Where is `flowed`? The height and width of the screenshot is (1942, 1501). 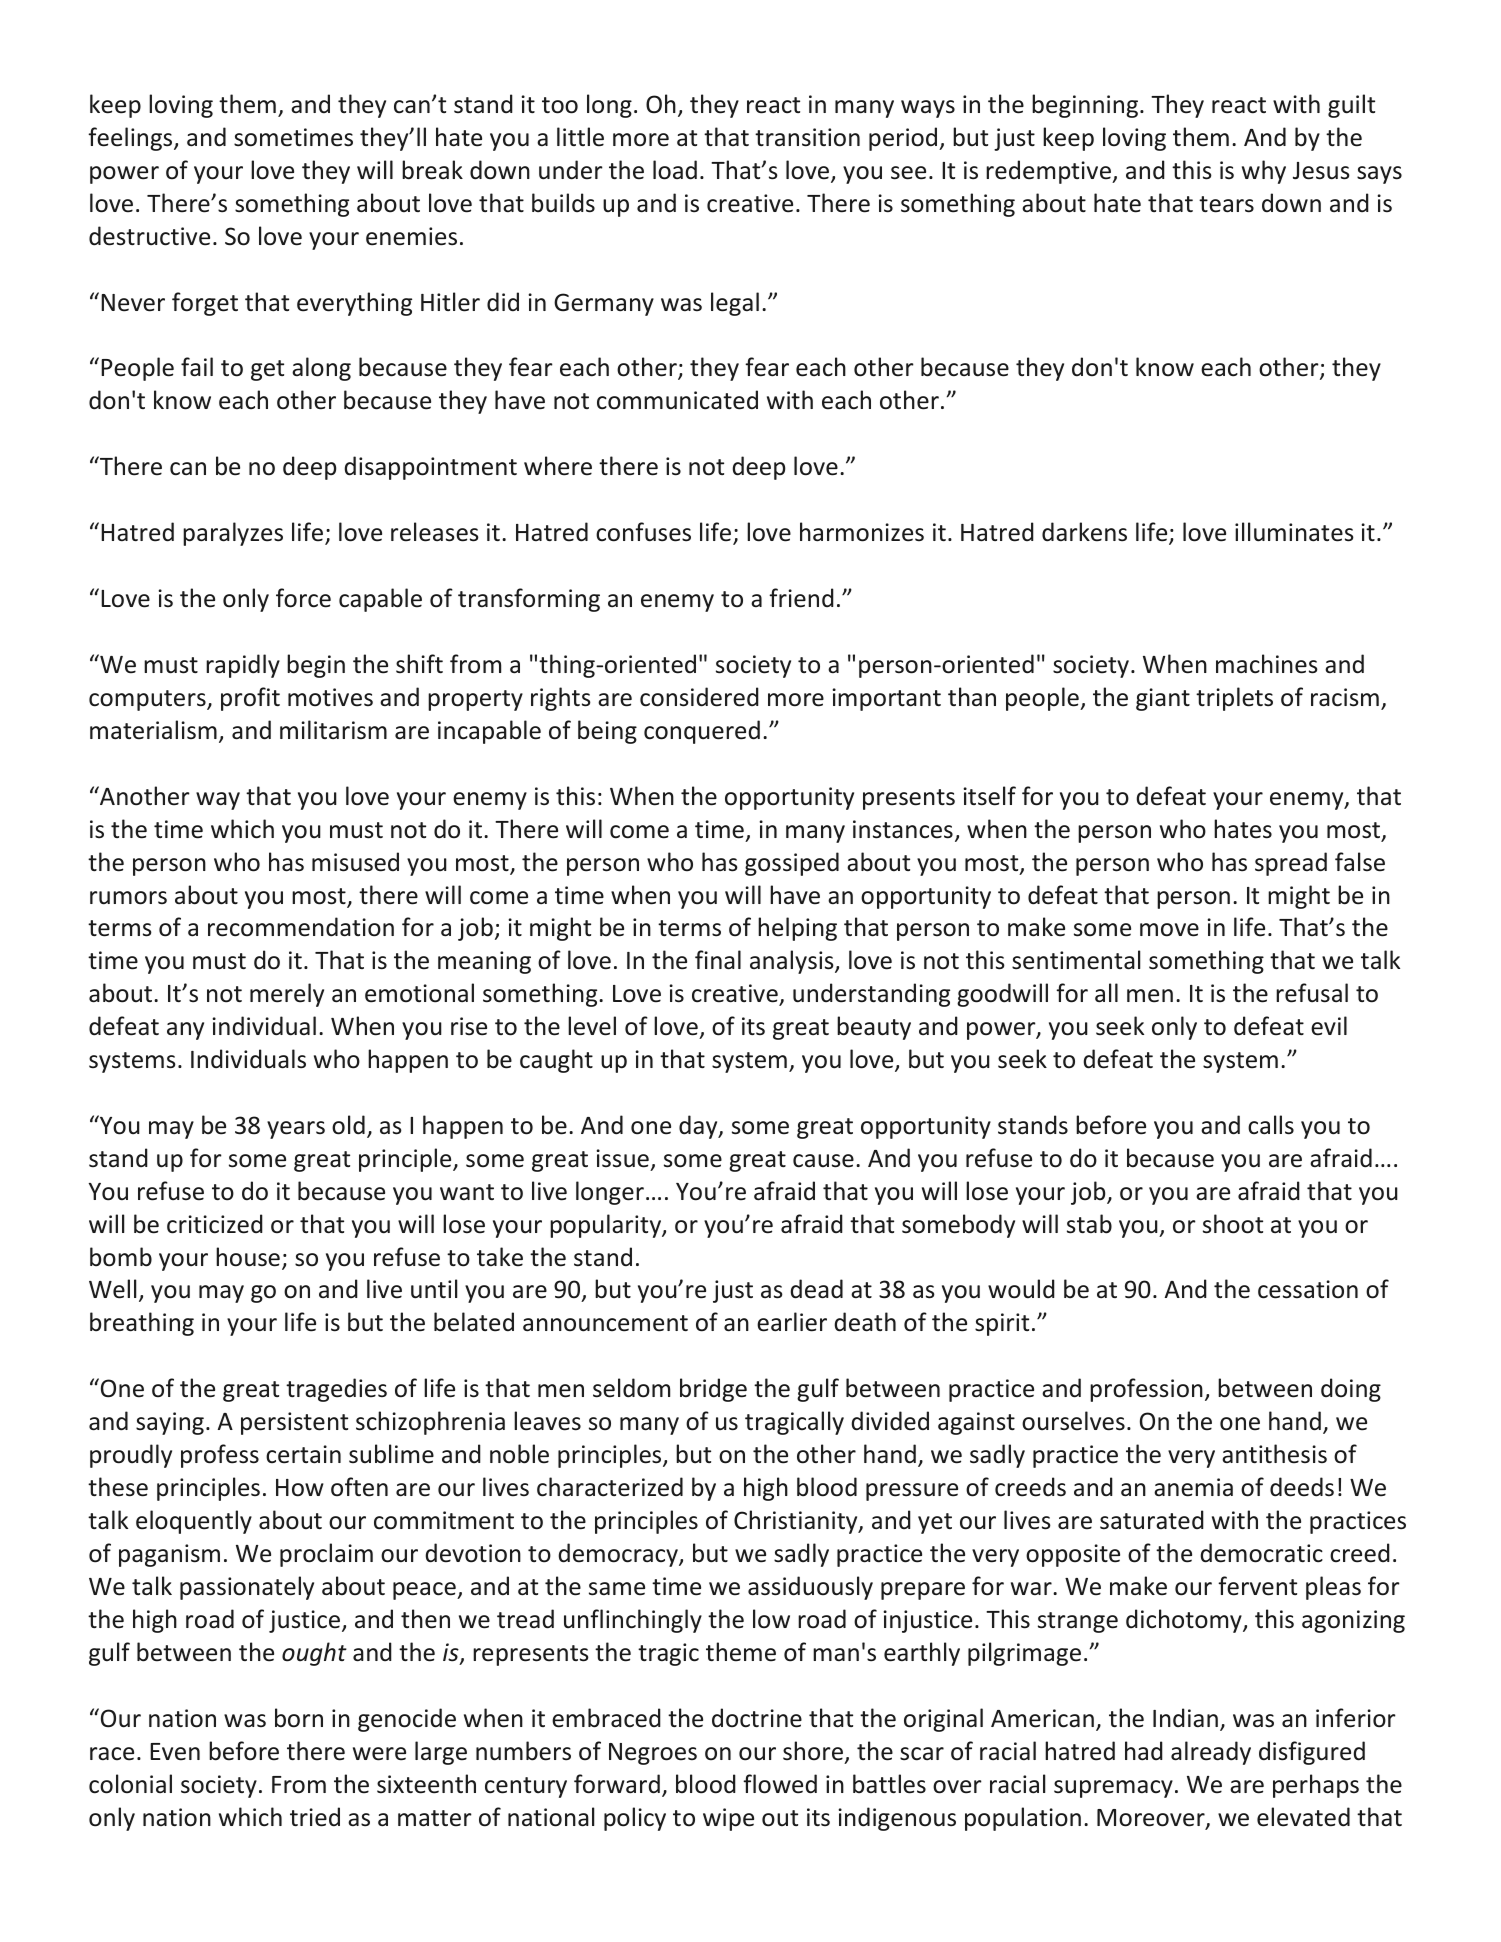 flowed is located at coordinates (780, 1784).
